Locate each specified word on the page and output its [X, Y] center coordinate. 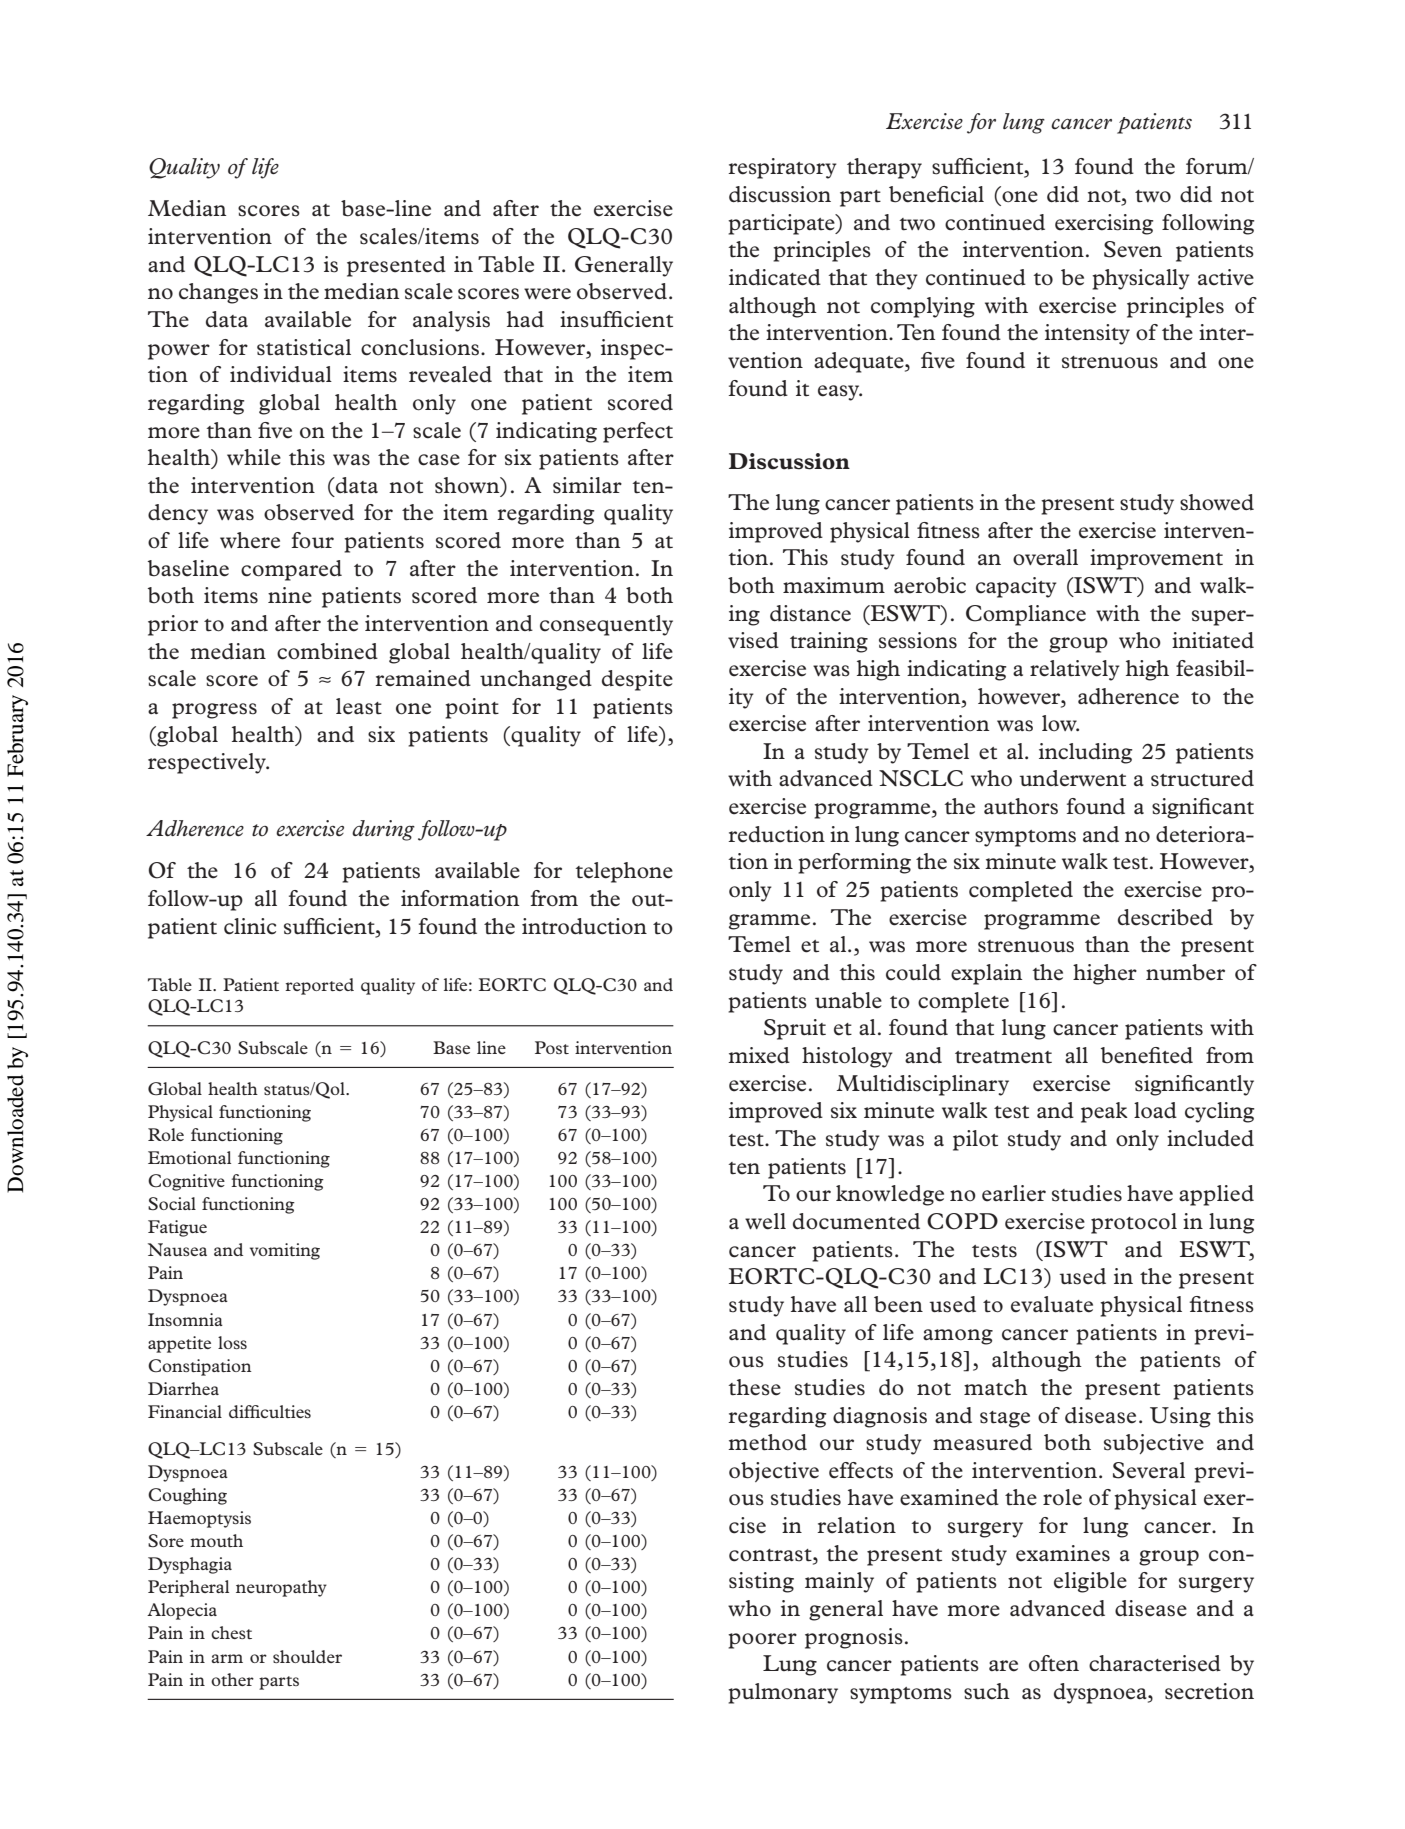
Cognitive [186, 1182]
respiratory [782, 168]
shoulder [307, 1656]
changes [218, 293]
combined [327, 651]
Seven [1133, 249]
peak [1104, 1112]
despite [637, 680]
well [765, 1221]
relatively [1075, 670]
